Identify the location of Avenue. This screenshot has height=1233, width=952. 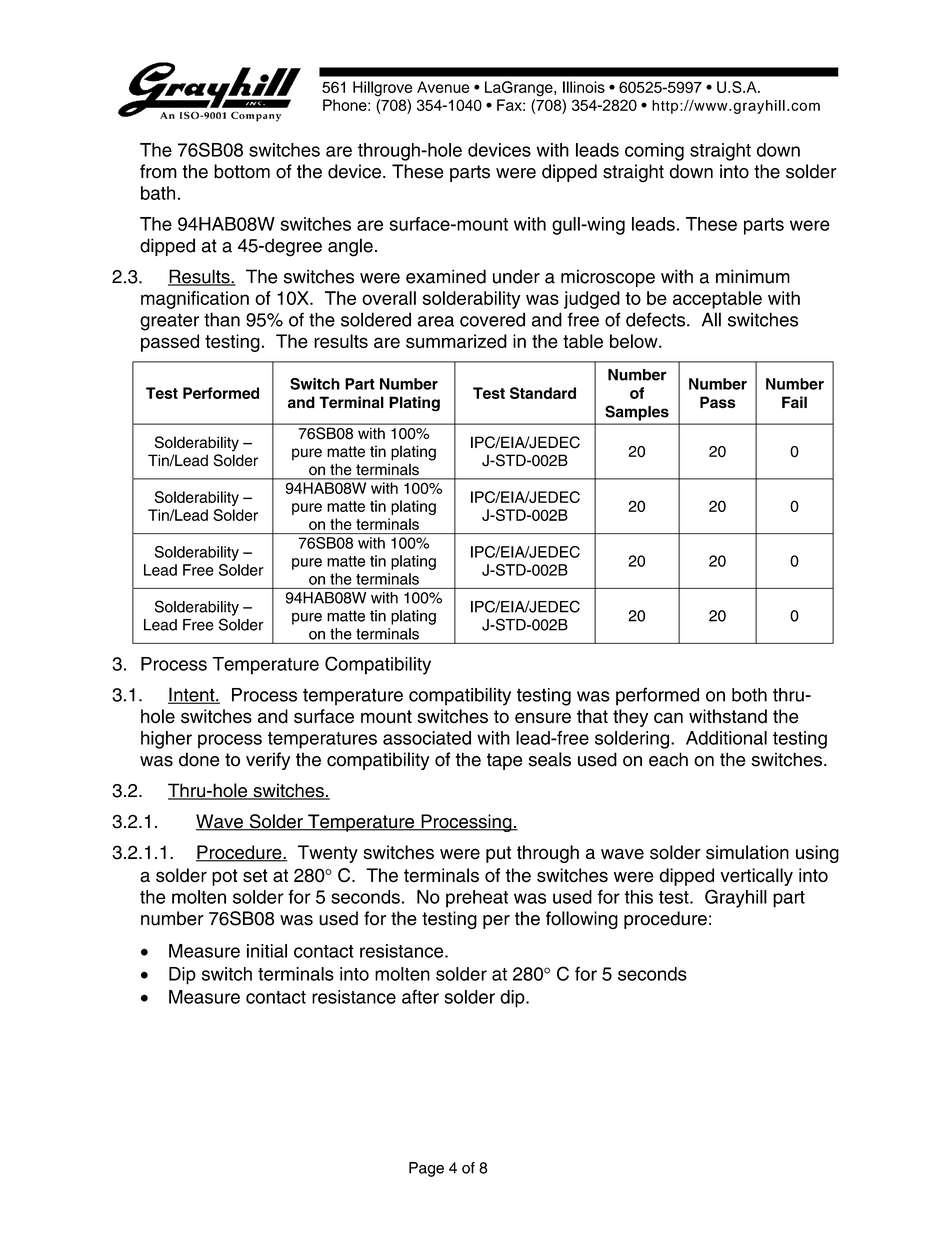
(443, 87).
